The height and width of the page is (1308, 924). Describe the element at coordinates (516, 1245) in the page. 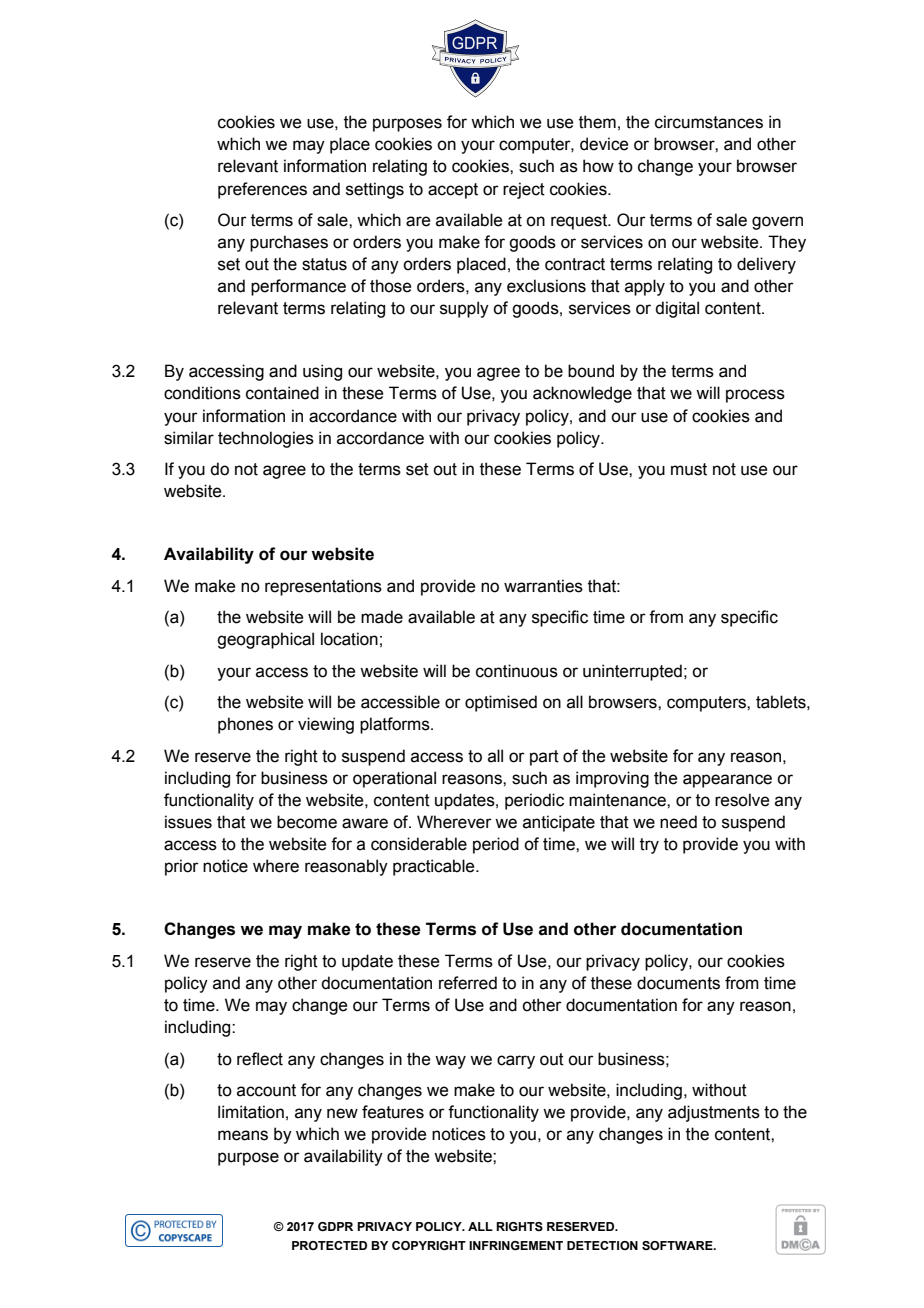

I see `INFRINGEMENT` at that location.
